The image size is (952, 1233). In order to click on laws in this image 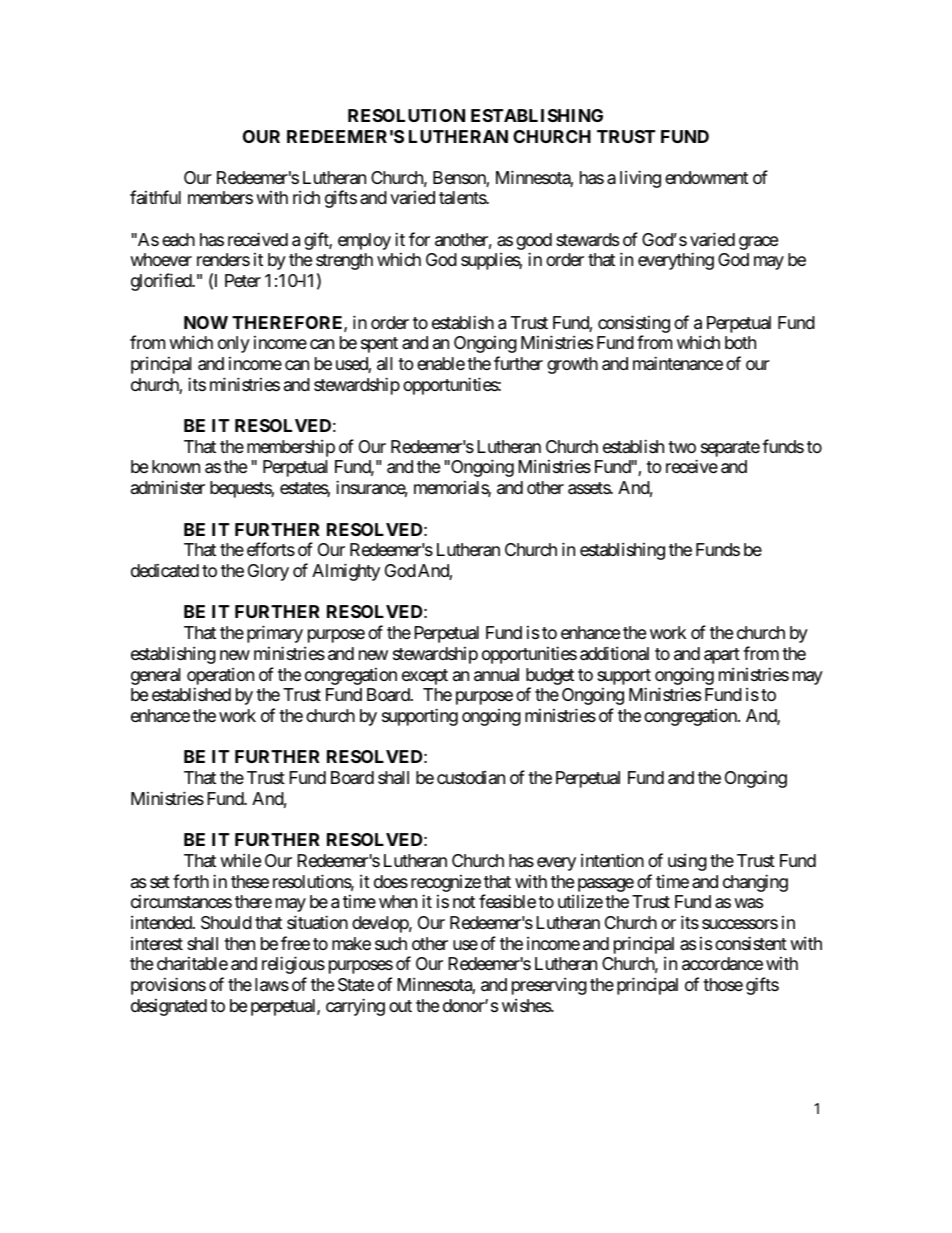, I will do `click(272, 985)`.
